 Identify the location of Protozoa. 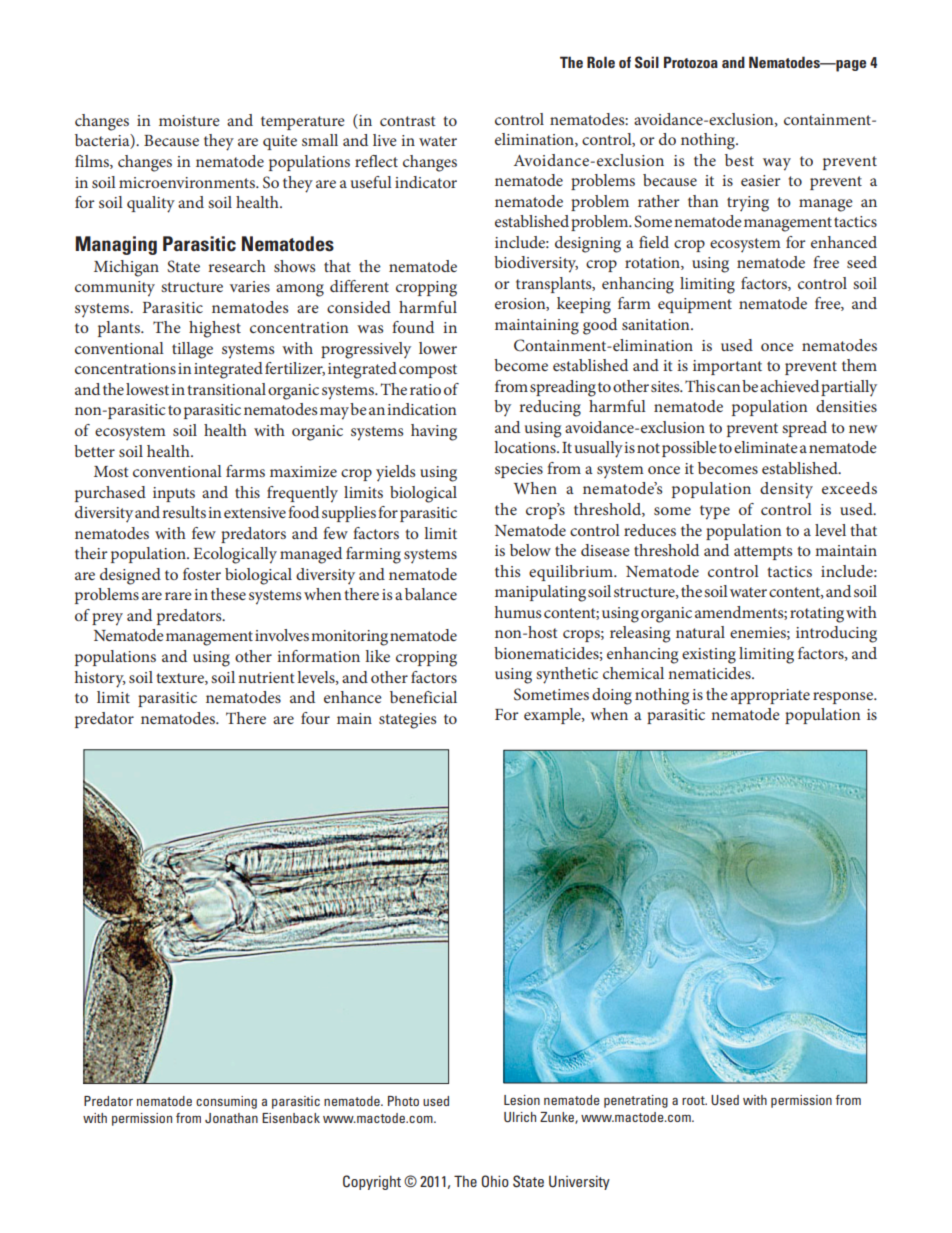
(691, 62).
